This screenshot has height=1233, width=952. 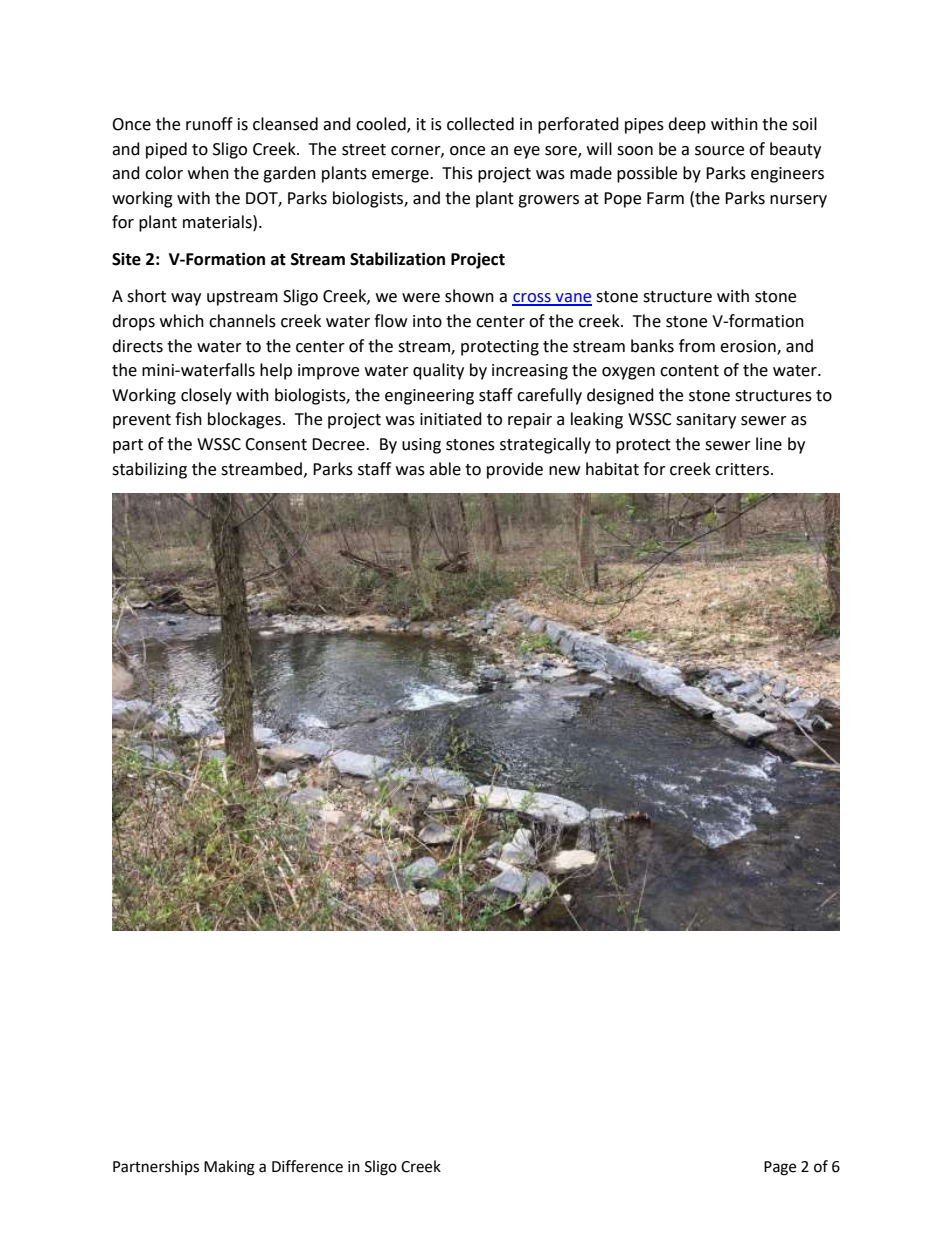 What do you see at coordinates (457, 173) in the screenshot?
I see `This` at bounding box center [457, 173].
